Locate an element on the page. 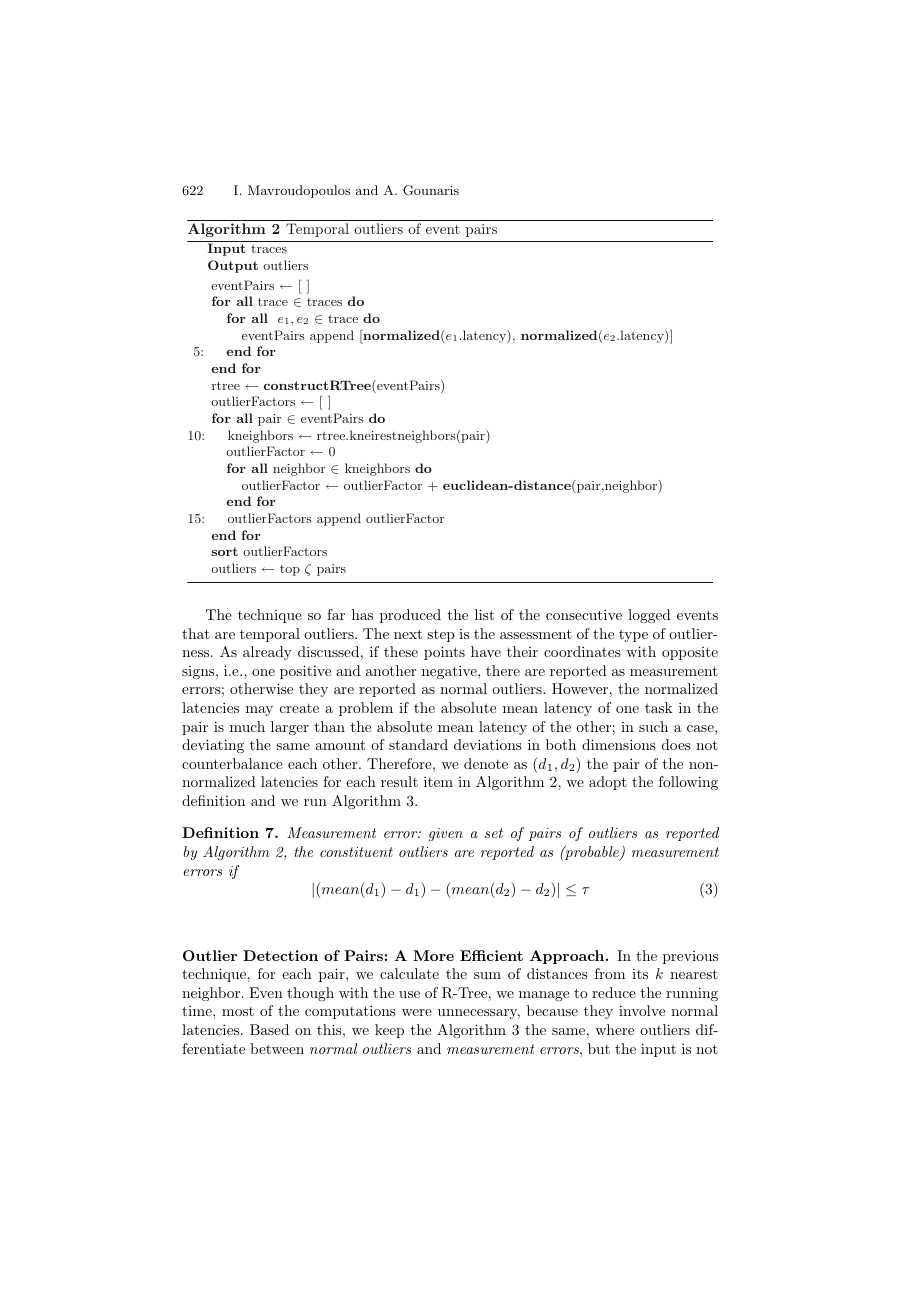 Image resolution: width=924 pixels, height=1308 pixels. Output is located at coordinates (233, 266).
